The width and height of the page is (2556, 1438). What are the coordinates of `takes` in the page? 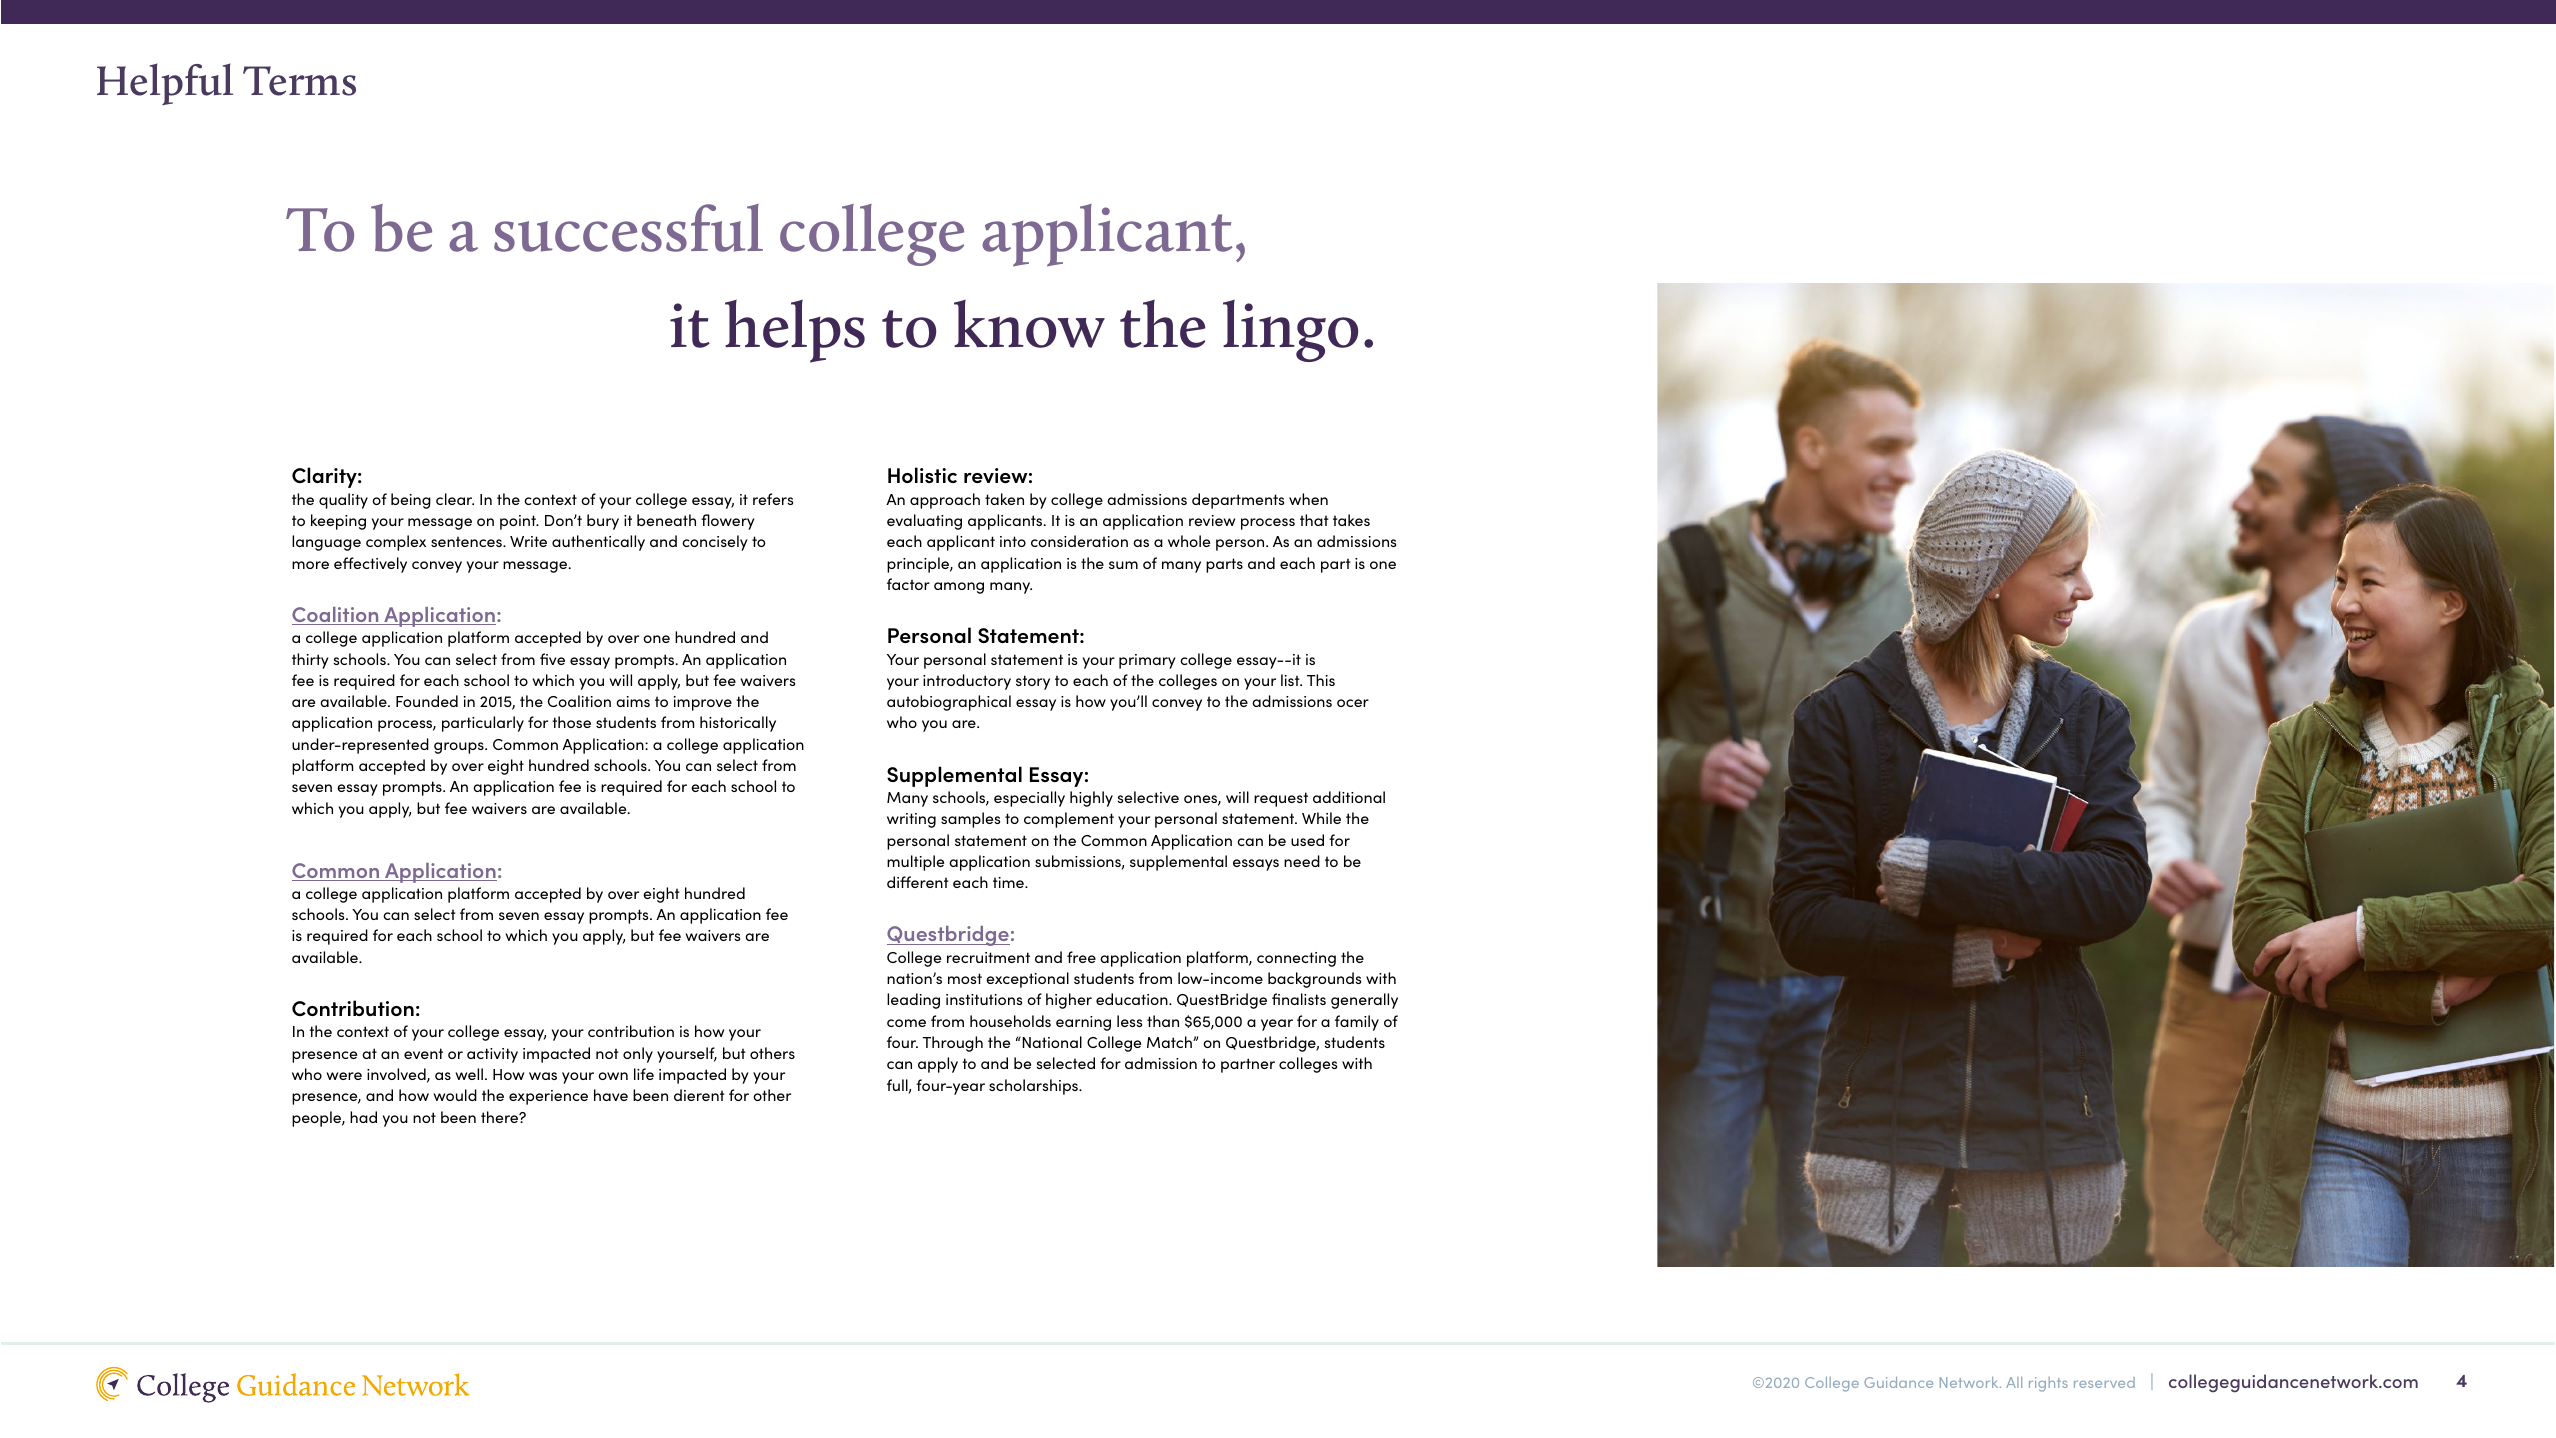 It's located at (1351, 520).
